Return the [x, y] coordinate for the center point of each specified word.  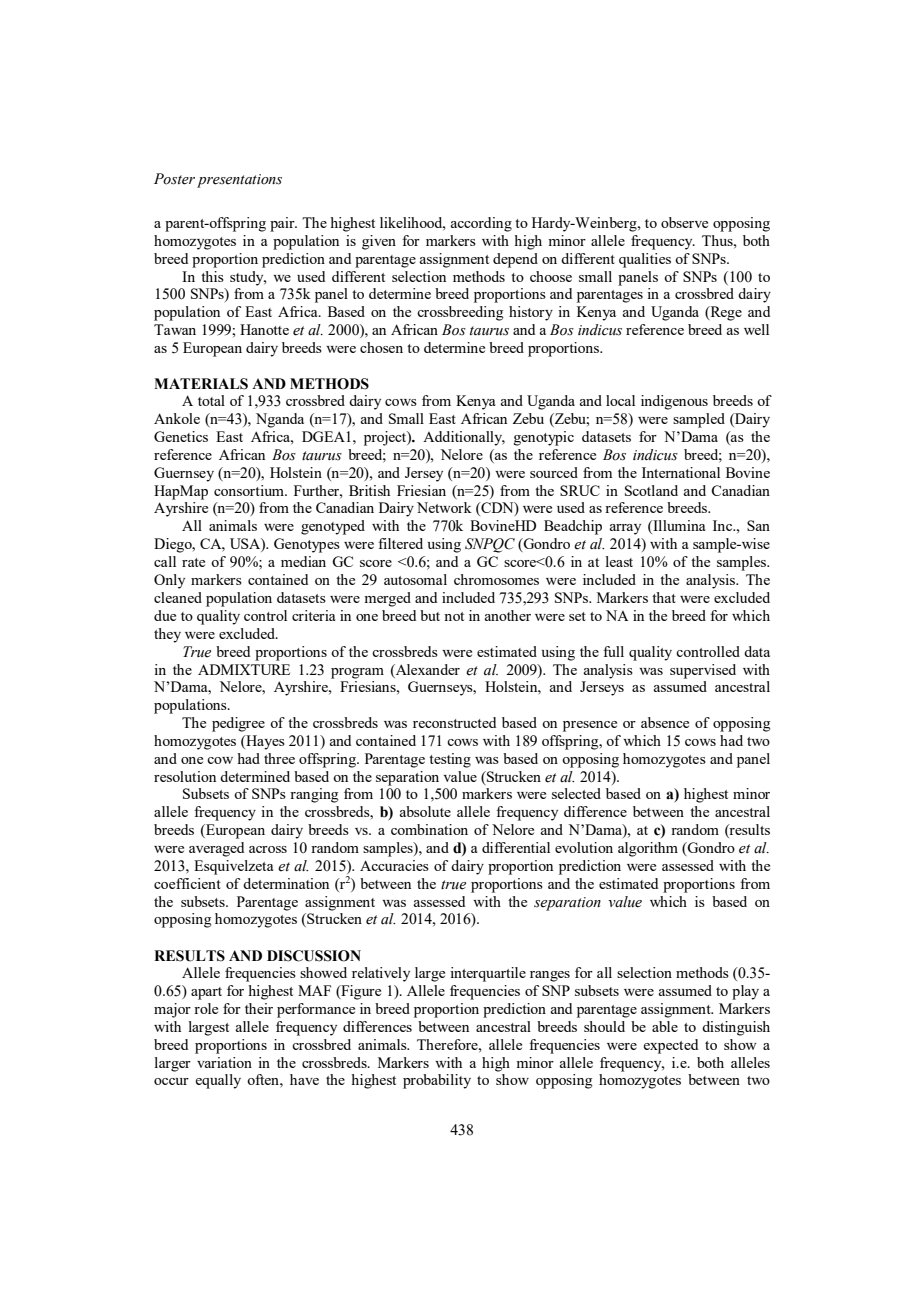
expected [670, 1046]
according [481, 224]
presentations [239, 181]
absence [665, 722]
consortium [250, 490]
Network [444, 507]
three [279, 758]
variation [224, 1062]
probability [437, 1081]
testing [450, 760]
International [681, 472]
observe [684, 222]
